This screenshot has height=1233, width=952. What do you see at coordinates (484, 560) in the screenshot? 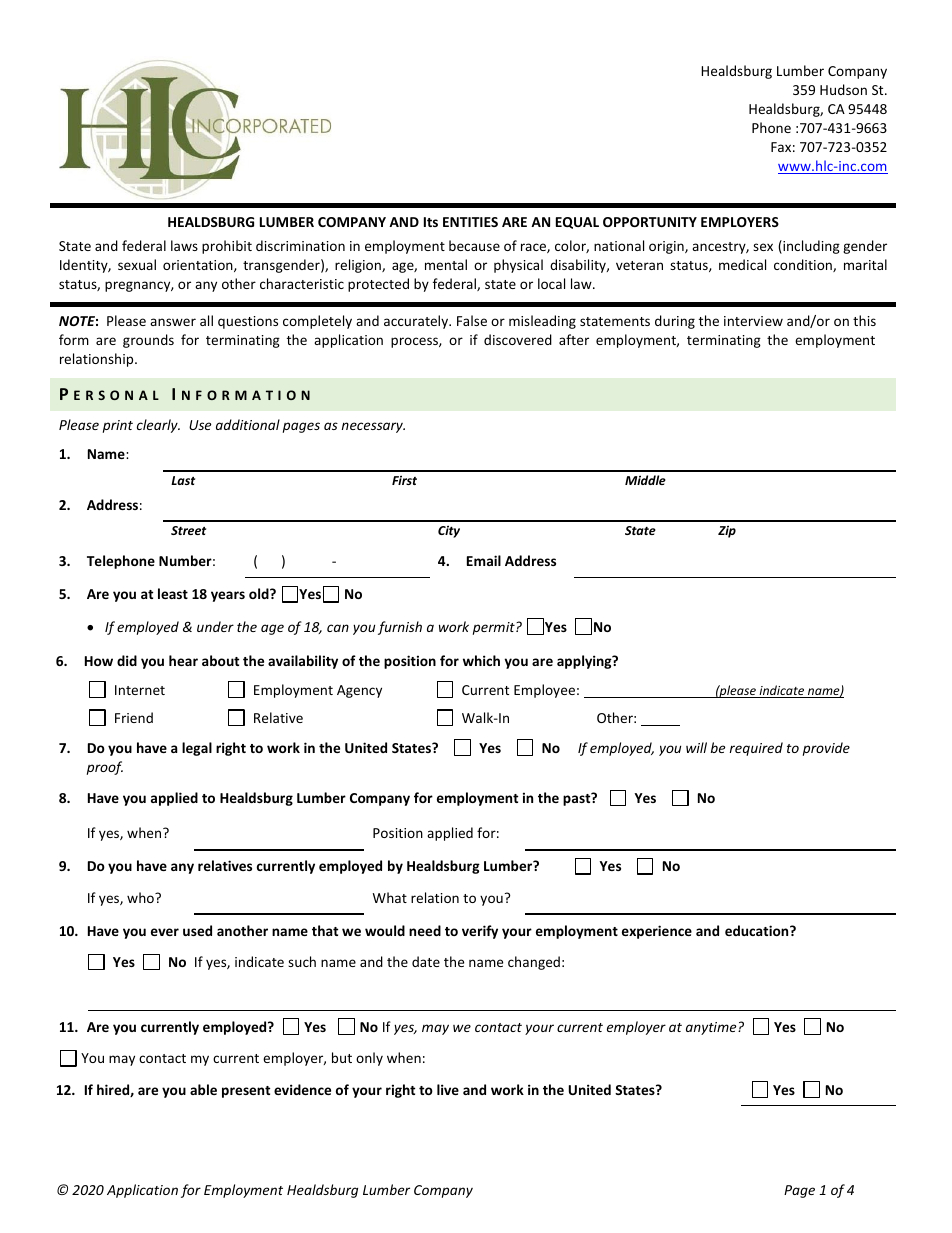
I see `Email` at bounding box center [484, 560].
